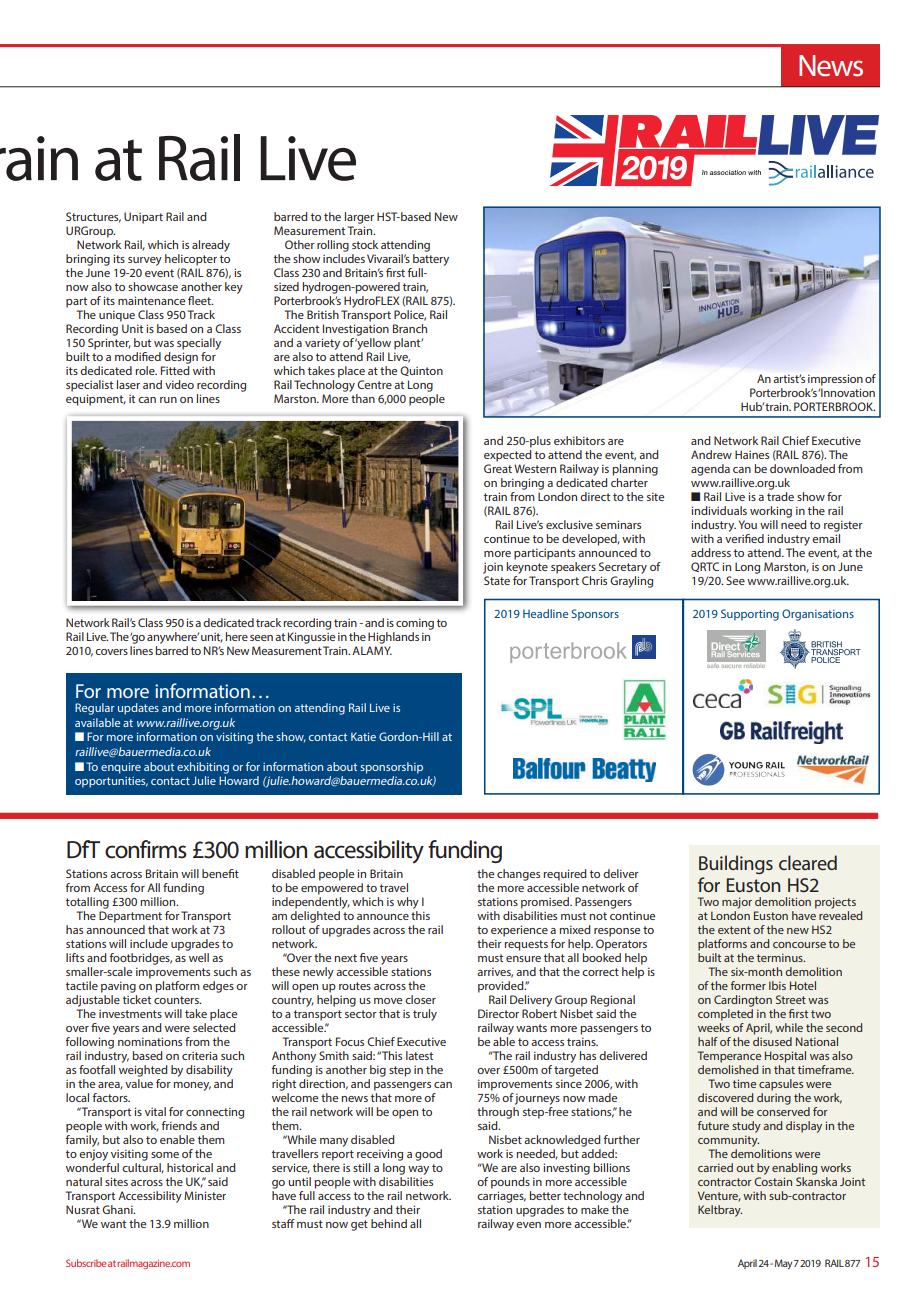 The height and width of the screenshot is (1308, 924). What do you see at coordinates (118, 1209) in the screenshot?
I see `Ghani` at bounding box center [118, 1209].
